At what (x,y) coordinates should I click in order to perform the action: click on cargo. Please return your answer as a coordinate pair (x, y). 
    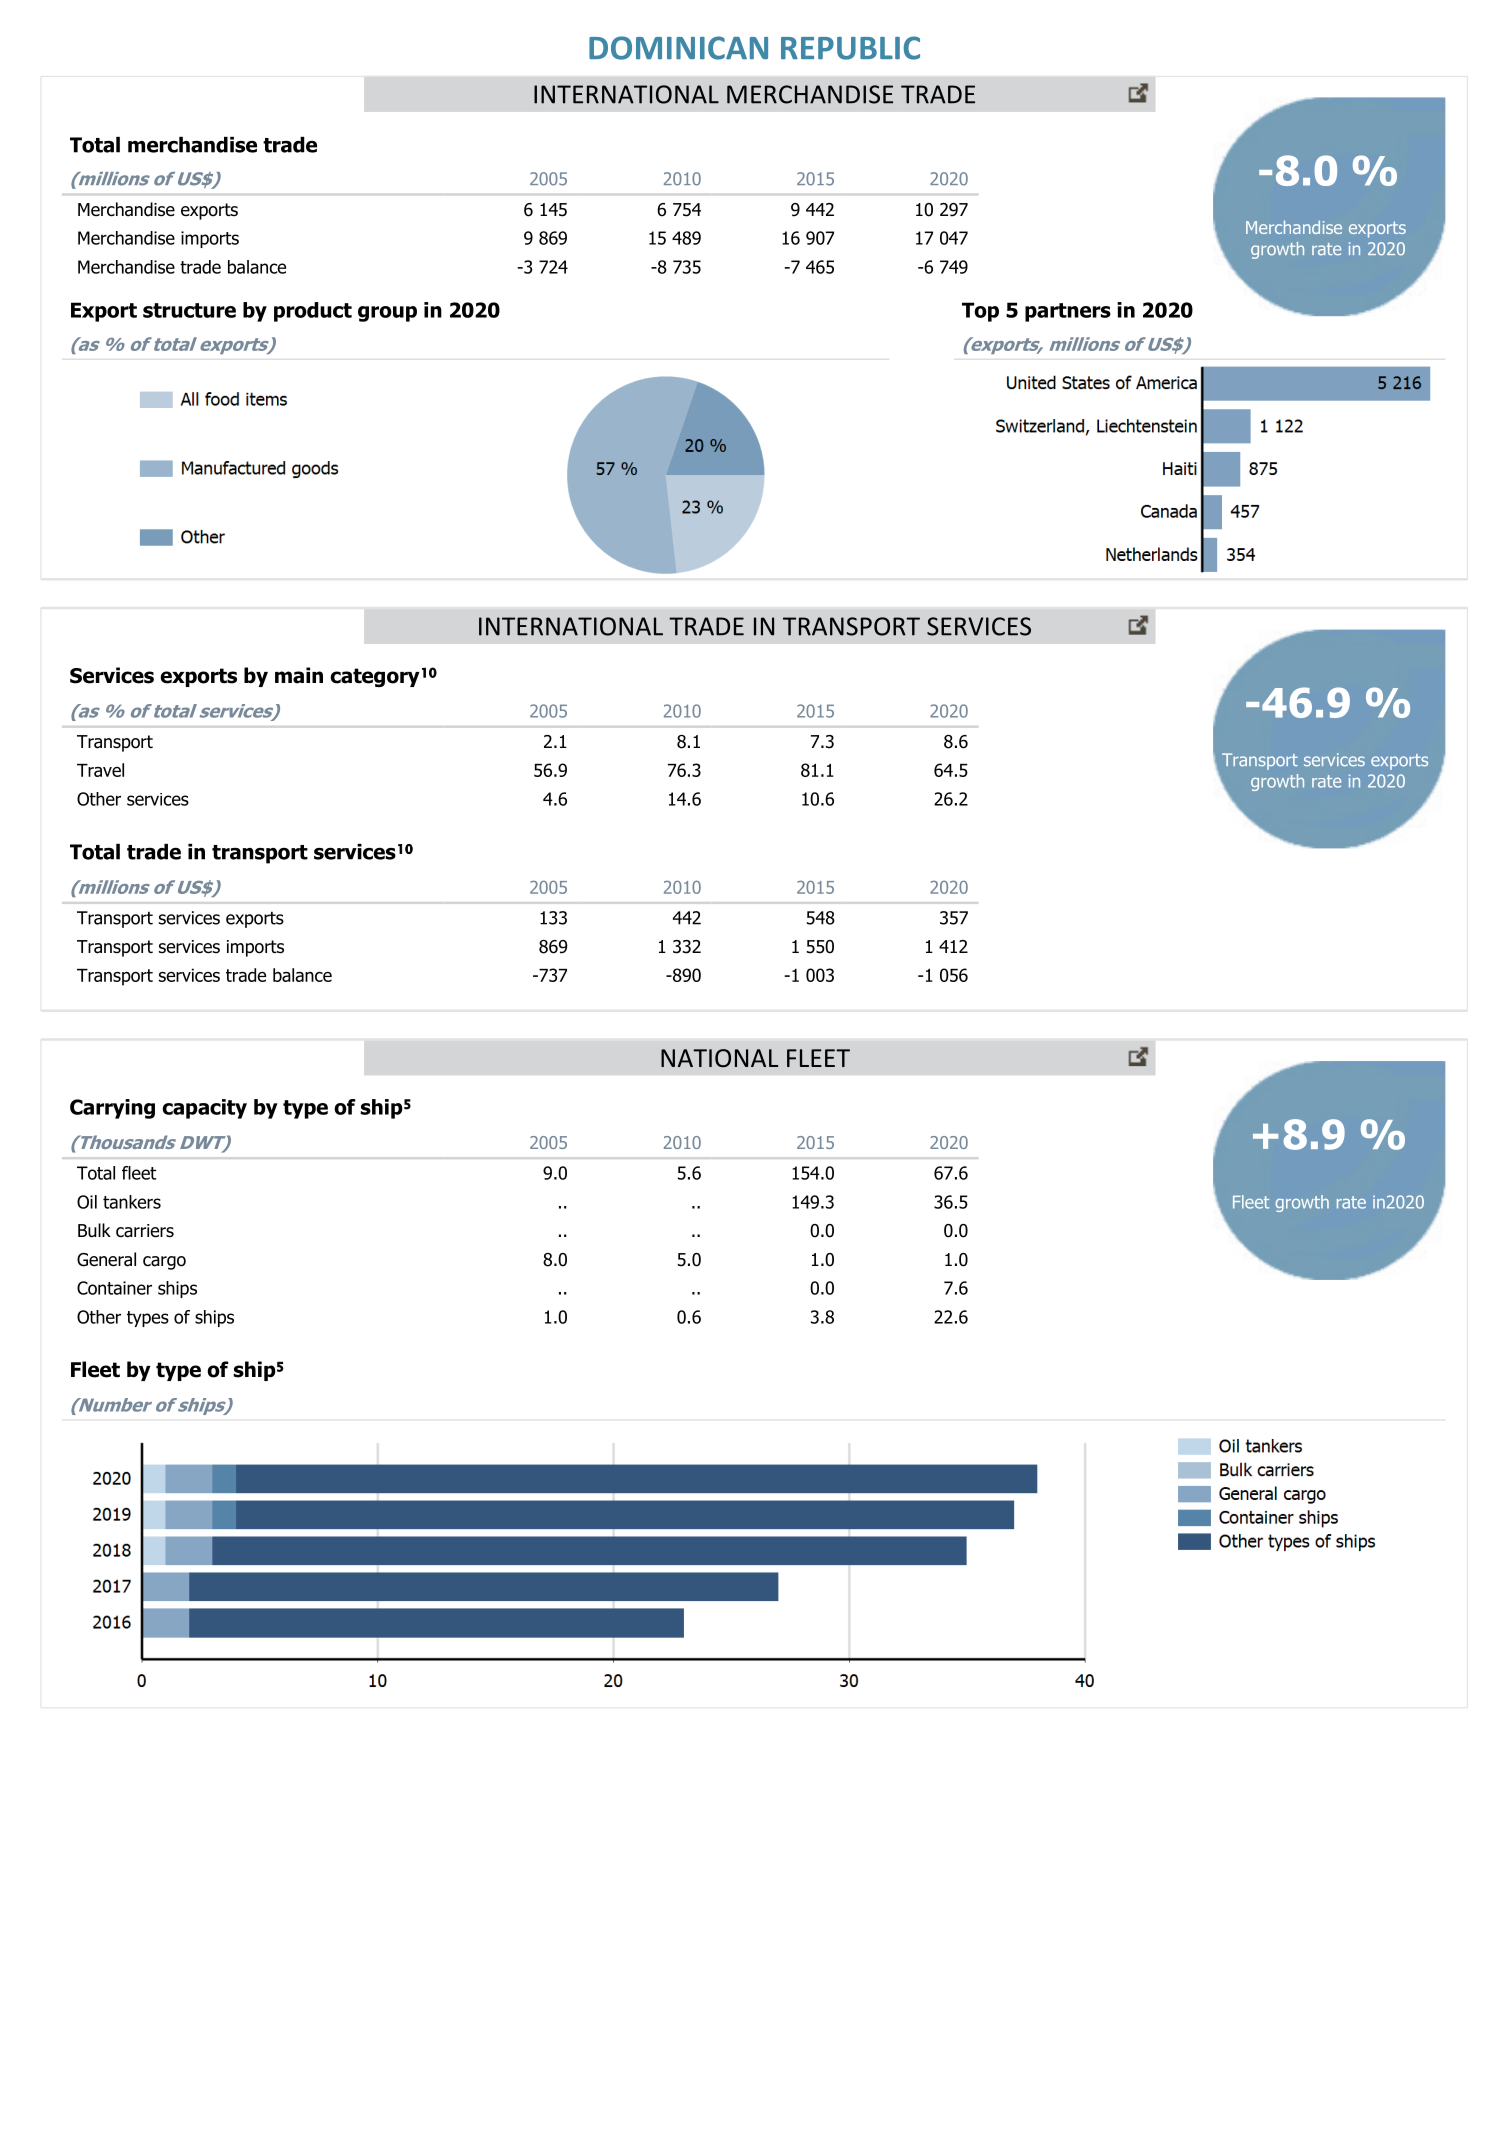
    Looking at the image, I should click on (164, 1263).
